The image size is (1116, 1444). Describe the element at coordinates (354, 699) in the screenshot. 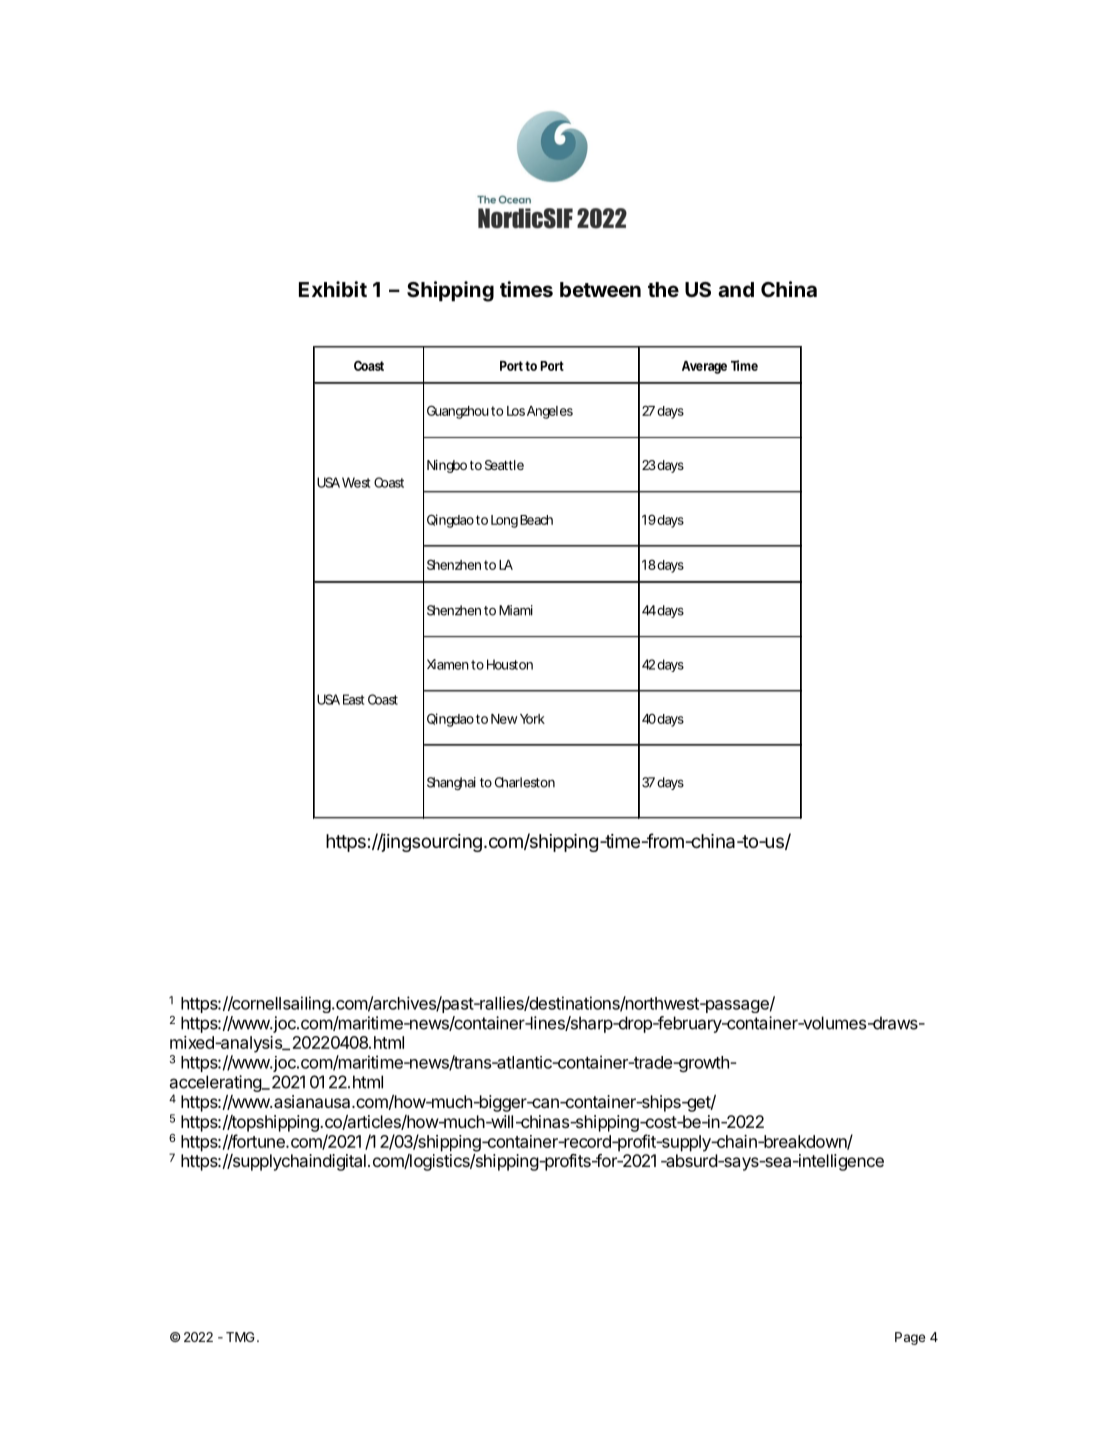

I see `East` at that location.
